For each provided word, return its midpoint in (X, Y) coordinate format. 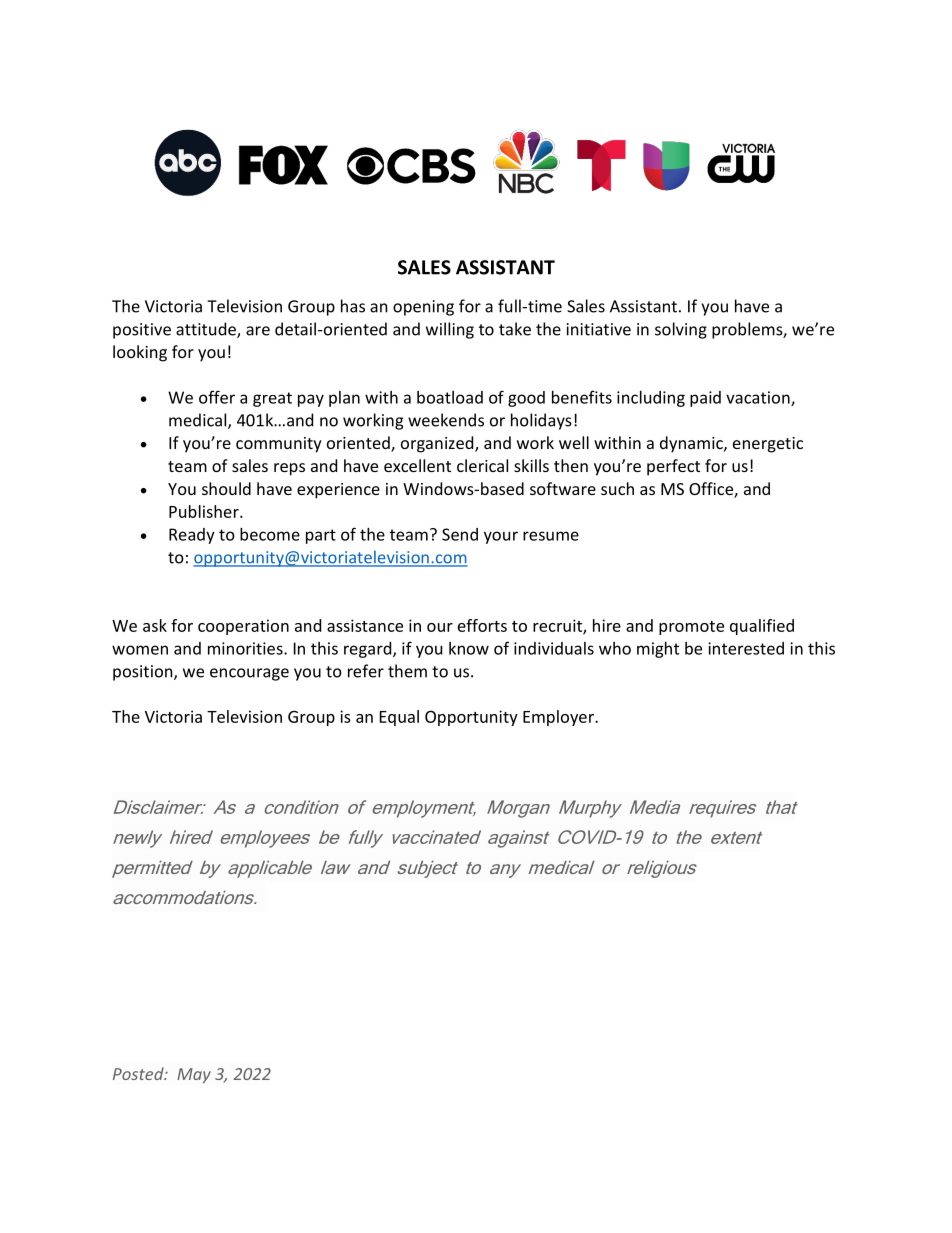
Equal (399, 718)
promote (691, 628)
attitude (207, 330)
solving (681, 330)
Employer (559, 718)
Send (460, 534)
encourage (249, 674)
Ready (192, 536)
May (194, 1075)
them (407, 671)
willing (450, 330)
